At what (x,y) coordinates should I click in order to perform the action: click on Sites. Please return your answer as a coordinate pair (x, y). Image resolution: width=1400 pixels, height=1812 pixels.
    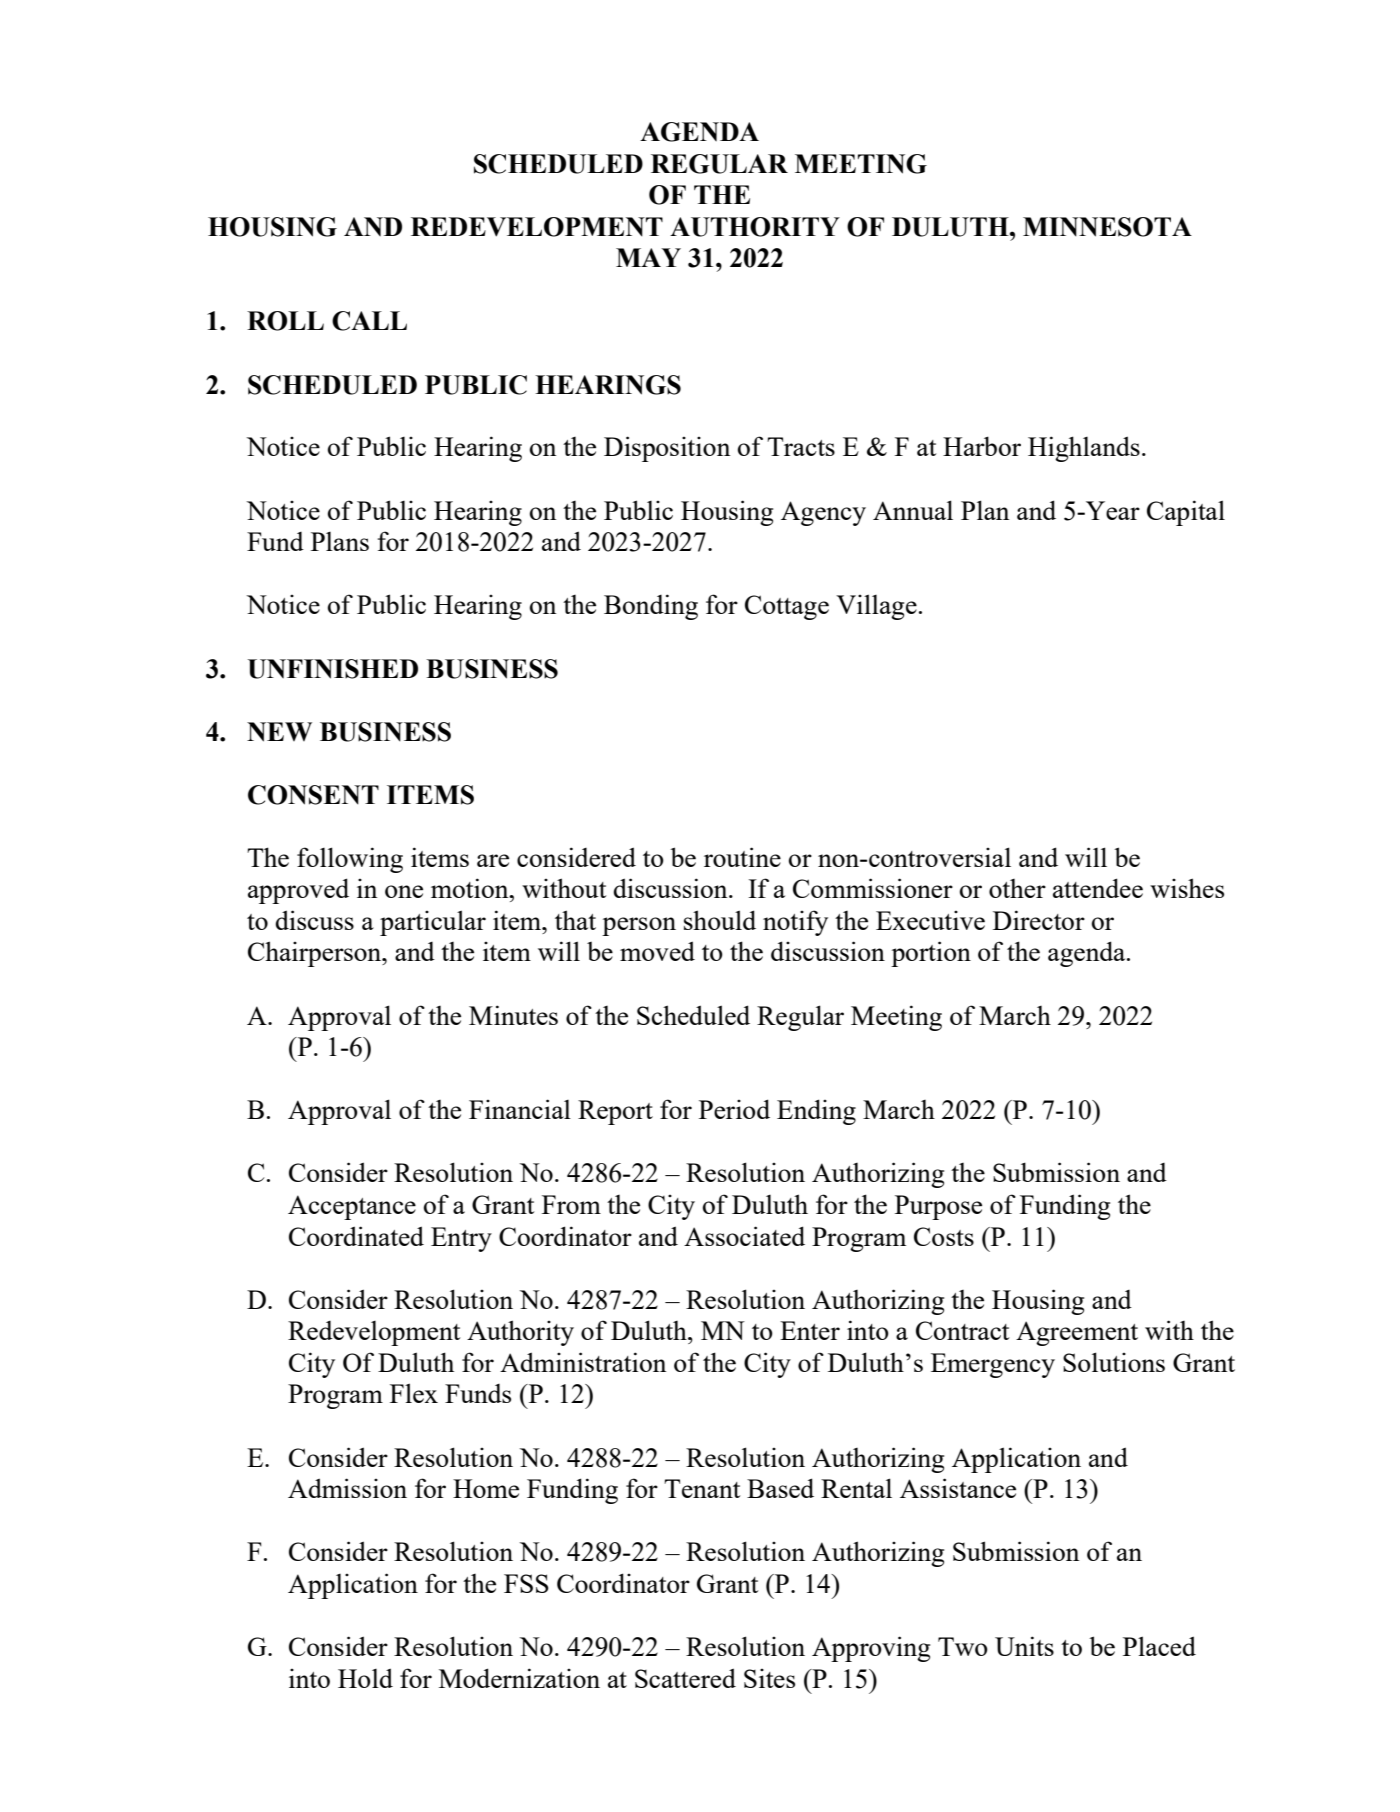
    Looking at the image, I should click on (769, 1678).
